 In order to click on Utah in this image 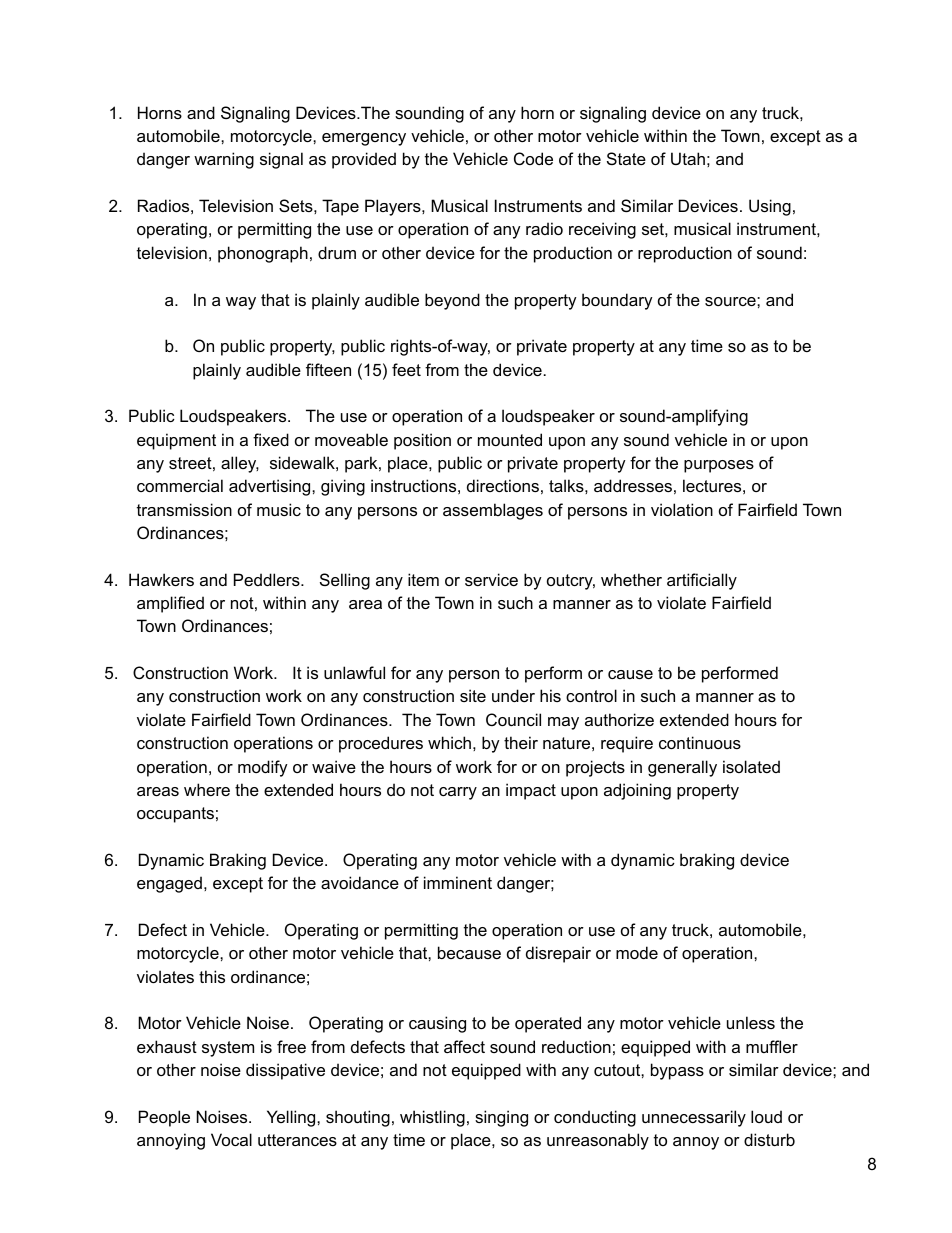, I will do `click(688, 158)`.
